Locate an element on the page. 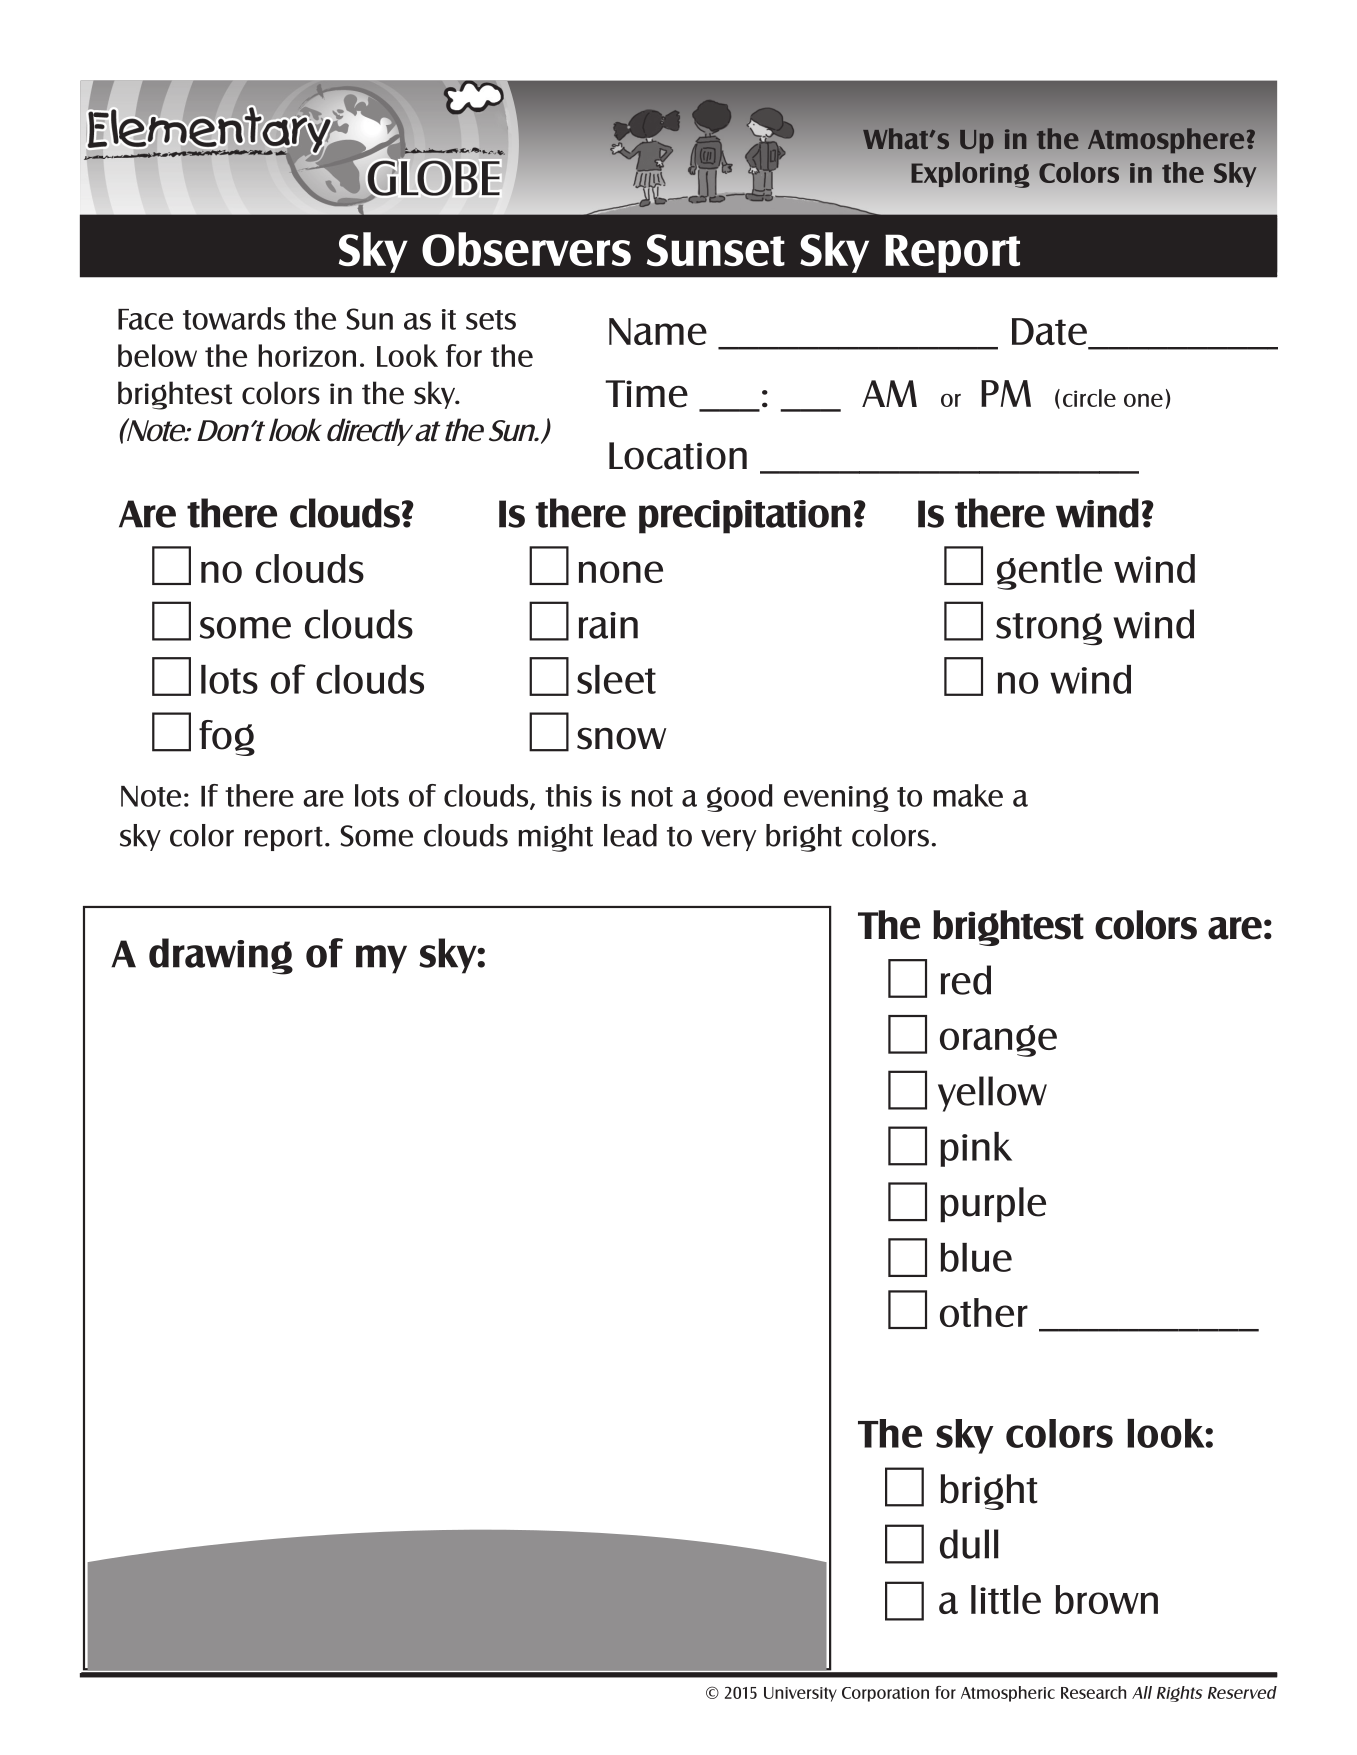  towards is located at coordinates (234, 318).
